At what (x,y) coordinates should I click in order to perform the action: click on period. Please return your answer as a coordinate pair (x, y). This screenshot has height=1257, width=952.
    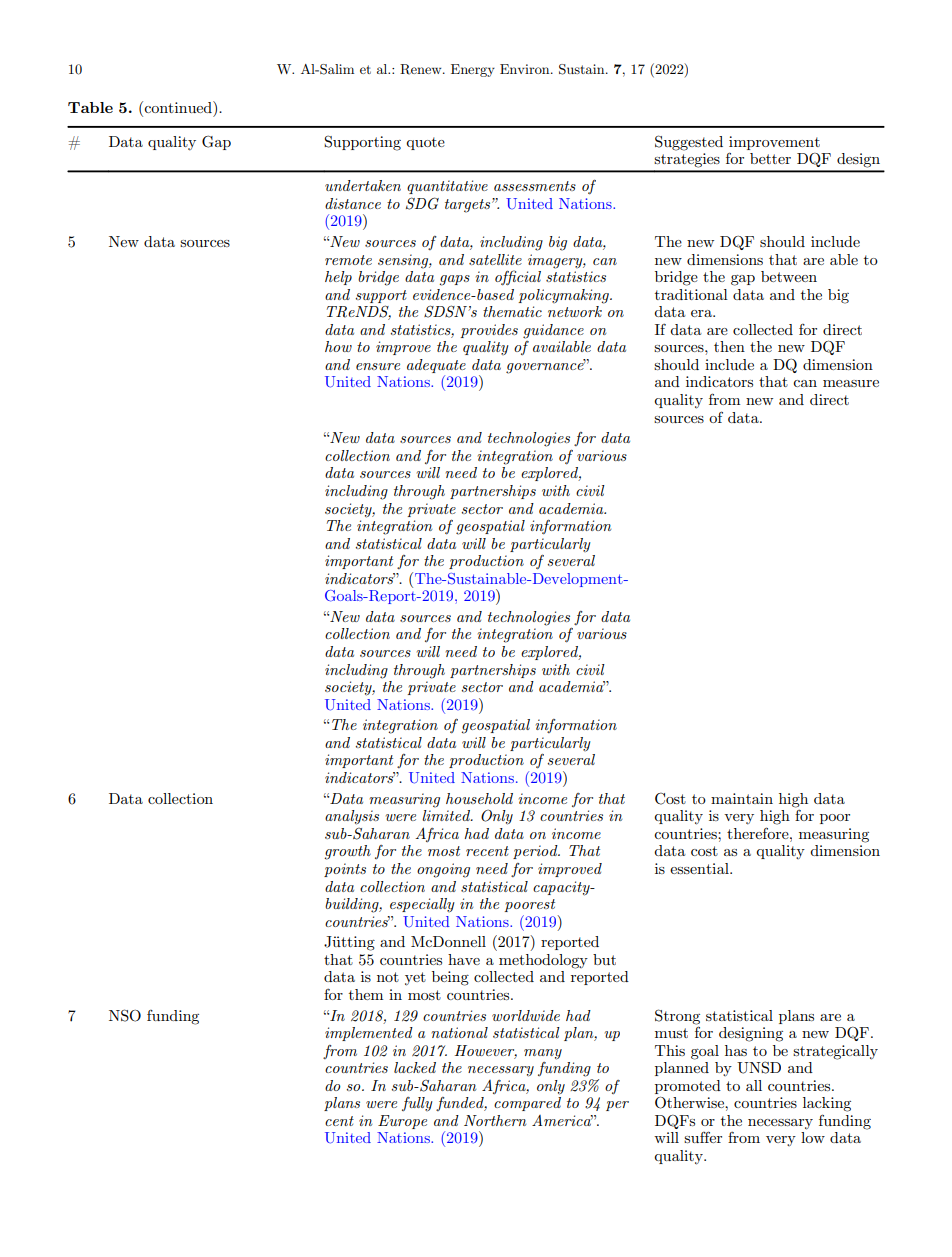
    Looking at the image, I should click on (536, 852).
